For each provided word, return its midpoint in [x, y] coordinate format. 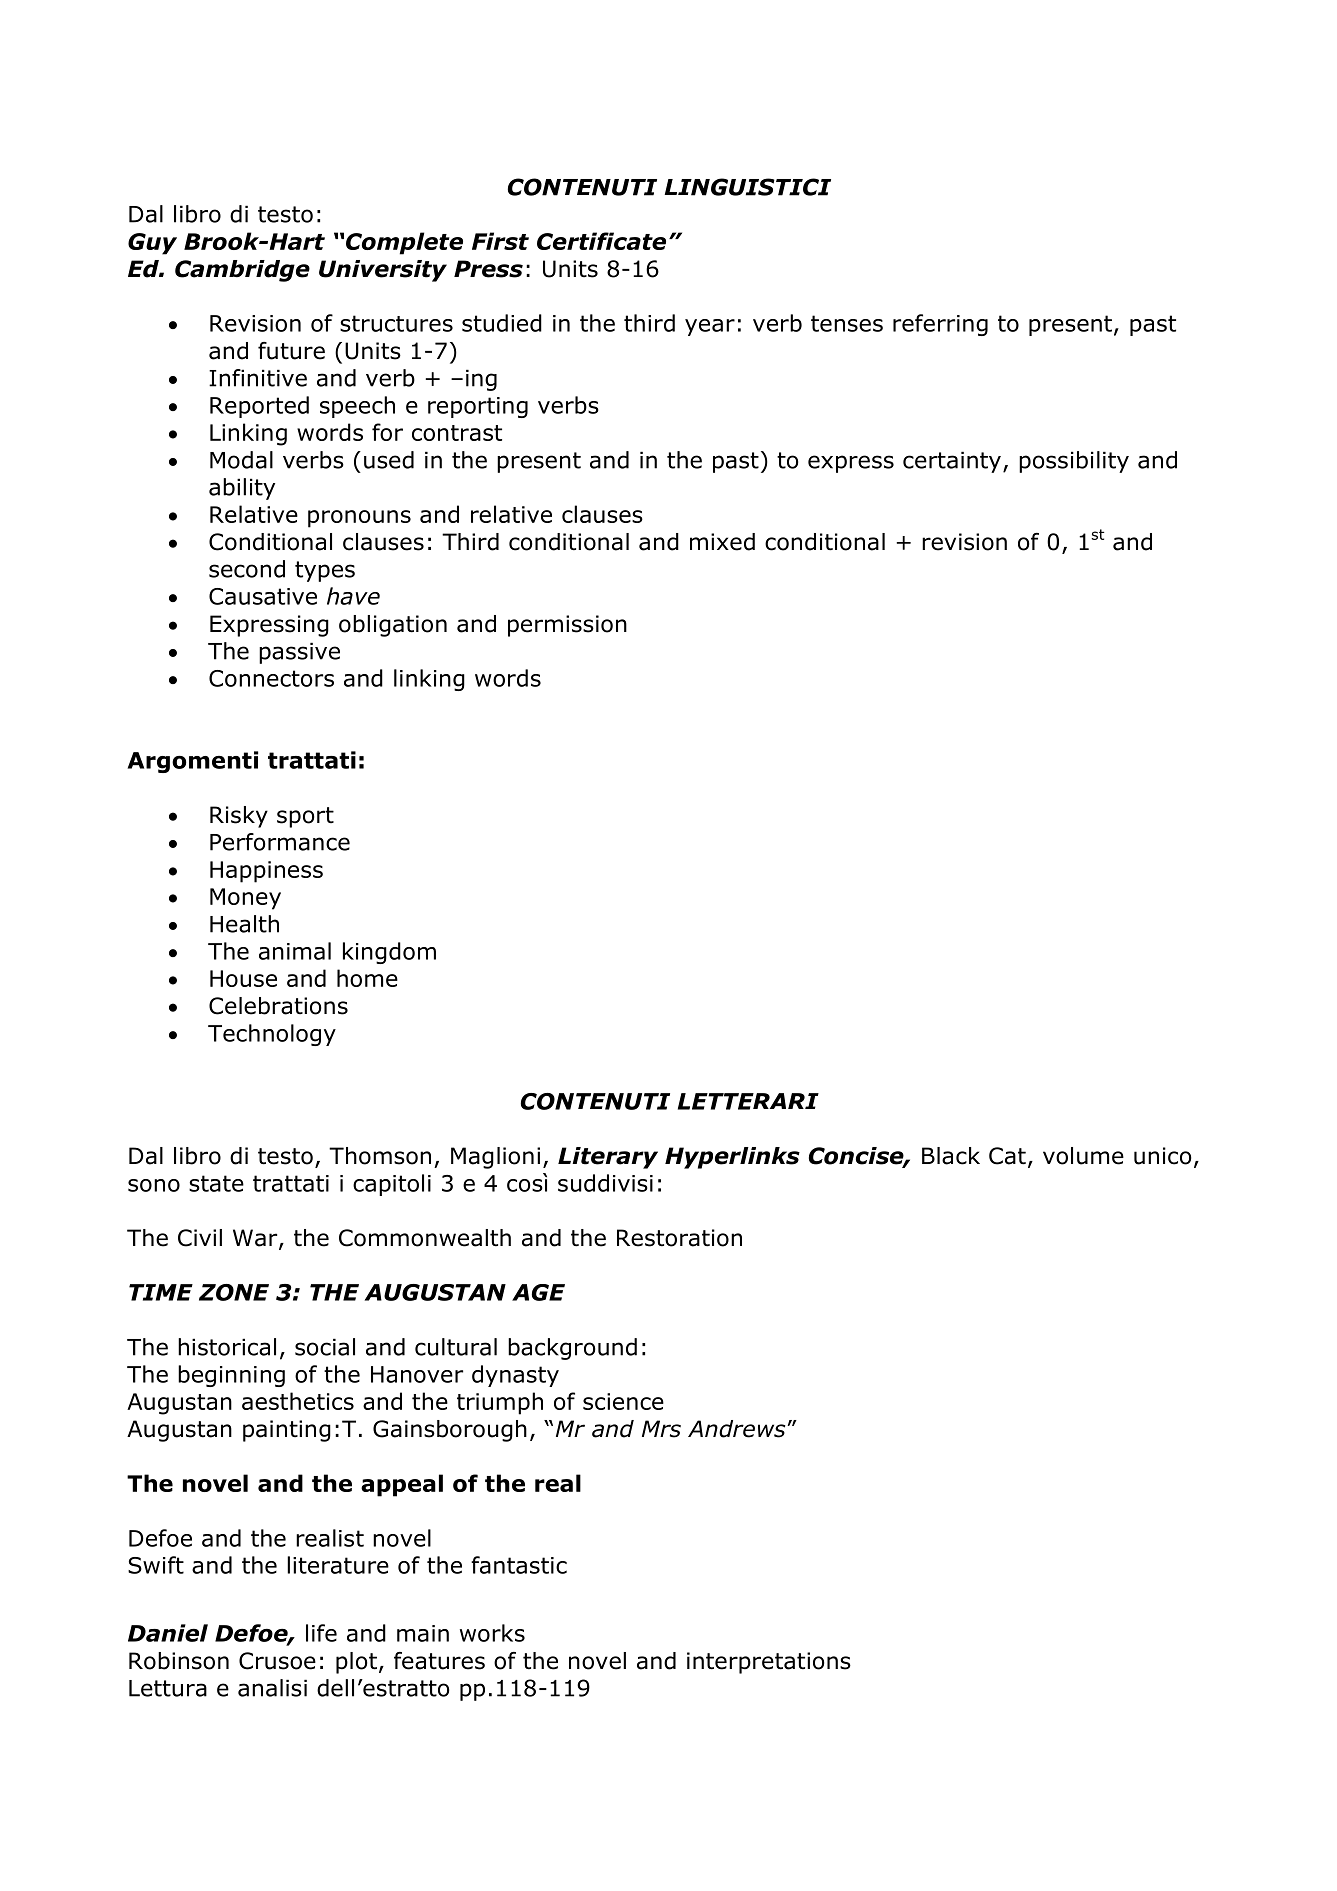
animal [295, 951]
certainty [952, 462]
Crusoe [277, 1661]
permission [567, 626]
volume [1083, 1156]
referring [940, 325]
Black [951, 1156]
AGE [538, 1292]
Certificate [601, 241]
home [367, 978]
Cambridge [242, 271]
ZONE [234, 1292]
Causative [263, 596]
